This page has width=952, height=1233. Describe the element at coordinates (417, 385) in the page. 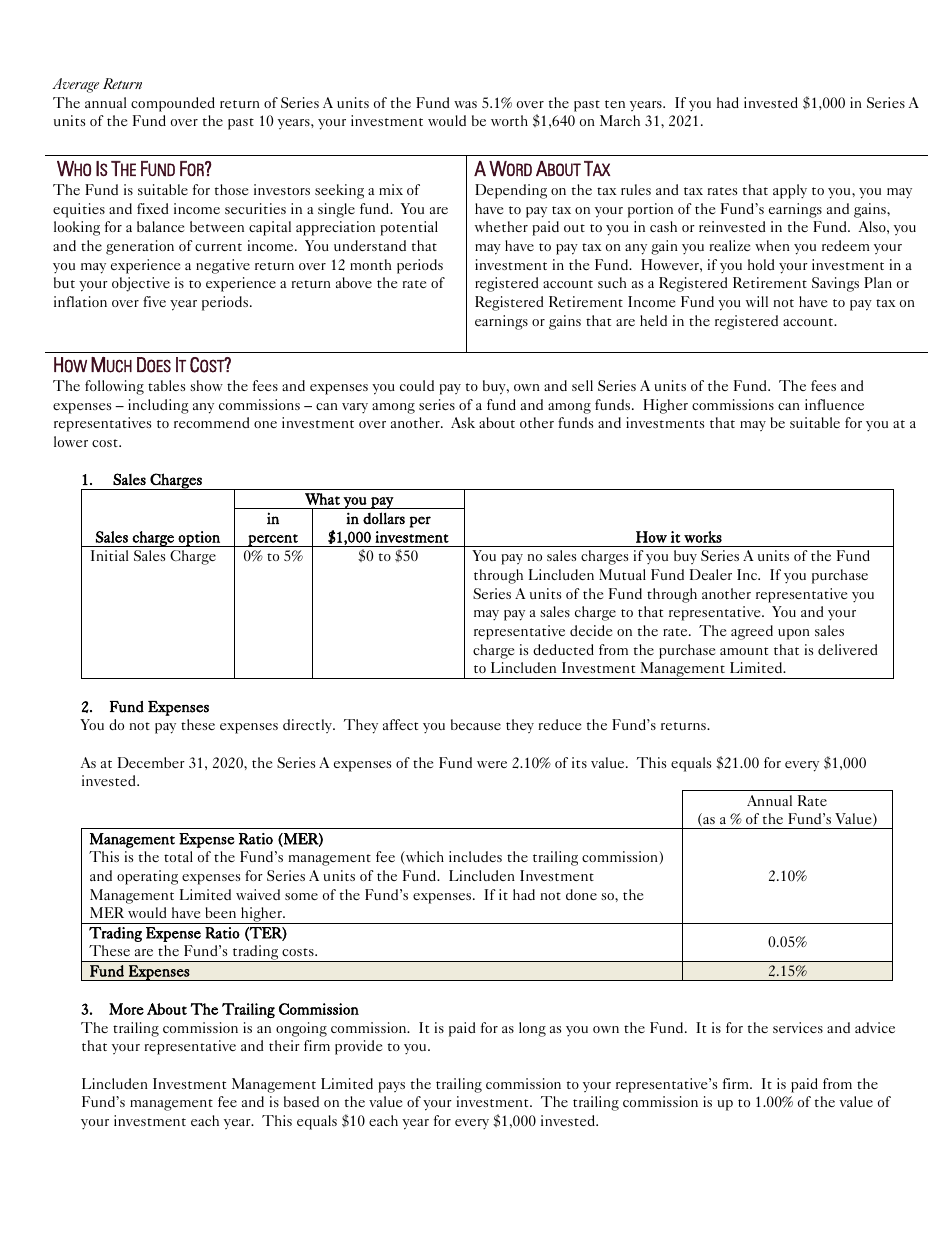

I see `could` at that location.
